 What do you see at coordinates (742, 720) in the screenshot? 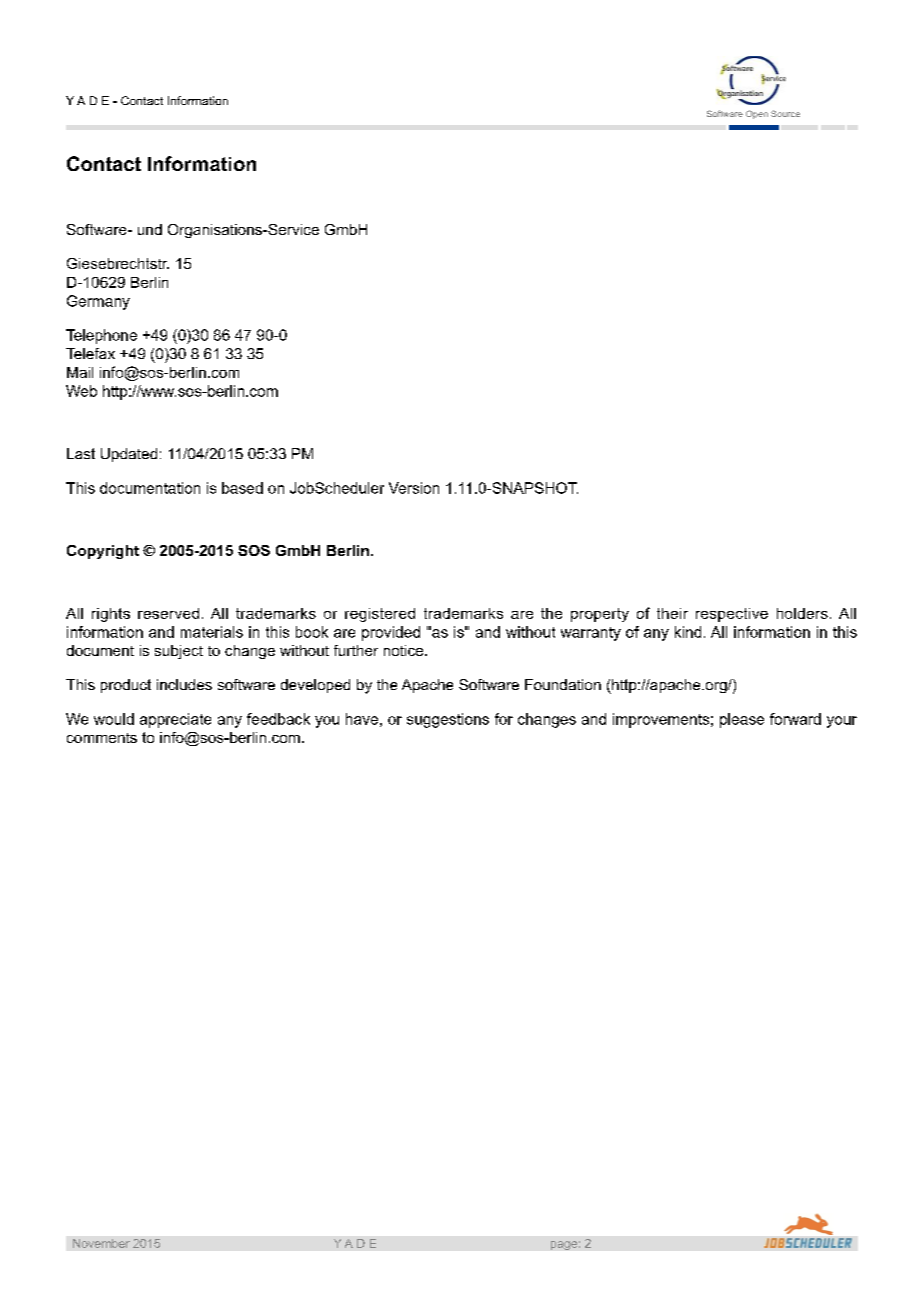
I see `please` at bounding box center [742, 720].
